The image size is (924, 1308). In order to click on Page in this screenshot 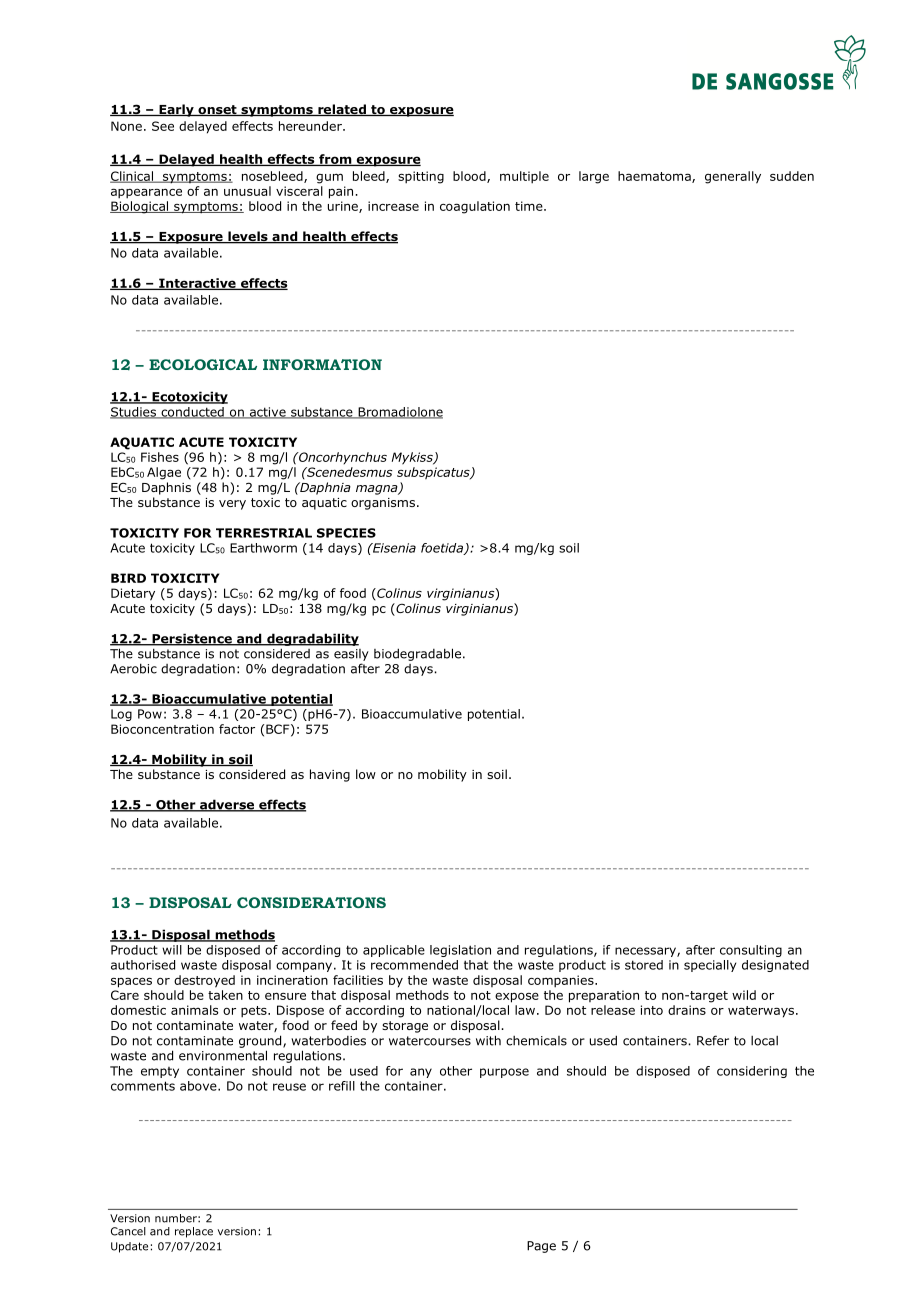, I will do `click(541, 1247)`.
